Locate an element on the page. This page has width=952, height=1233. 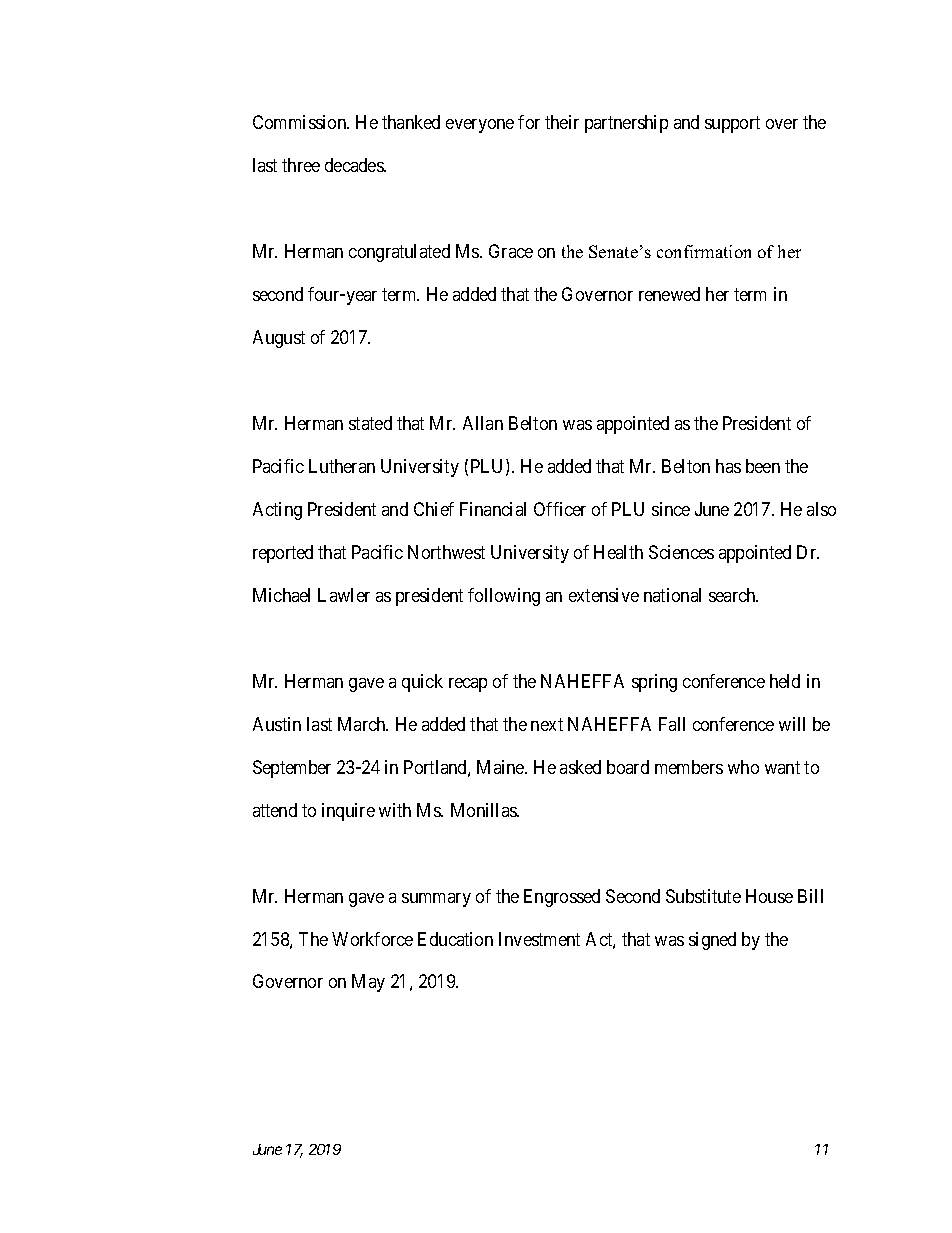
their is located at coordinates (562, 122).
